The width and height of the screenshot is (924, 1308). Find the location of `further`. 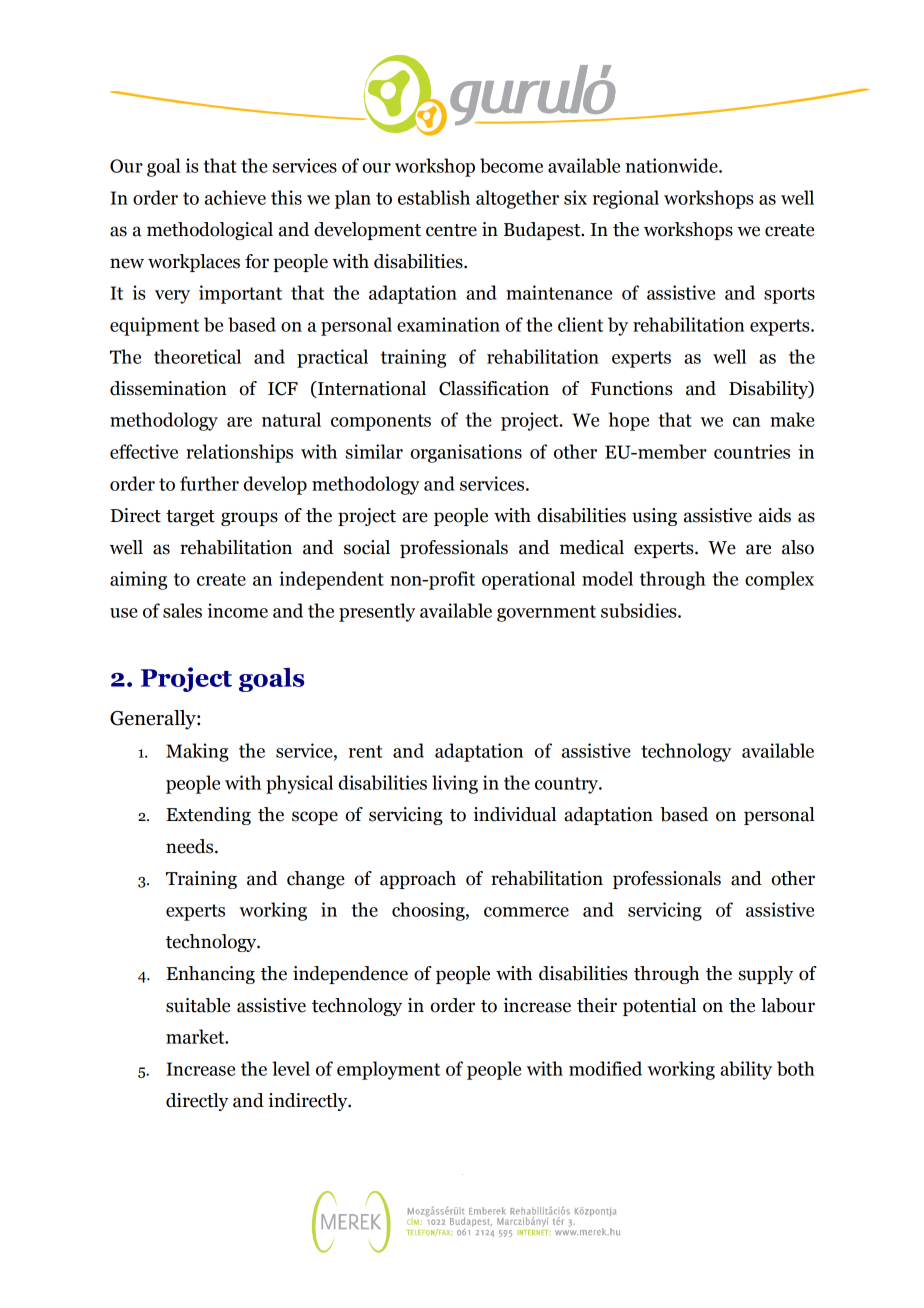

further is located at coordinates (209, 483).
